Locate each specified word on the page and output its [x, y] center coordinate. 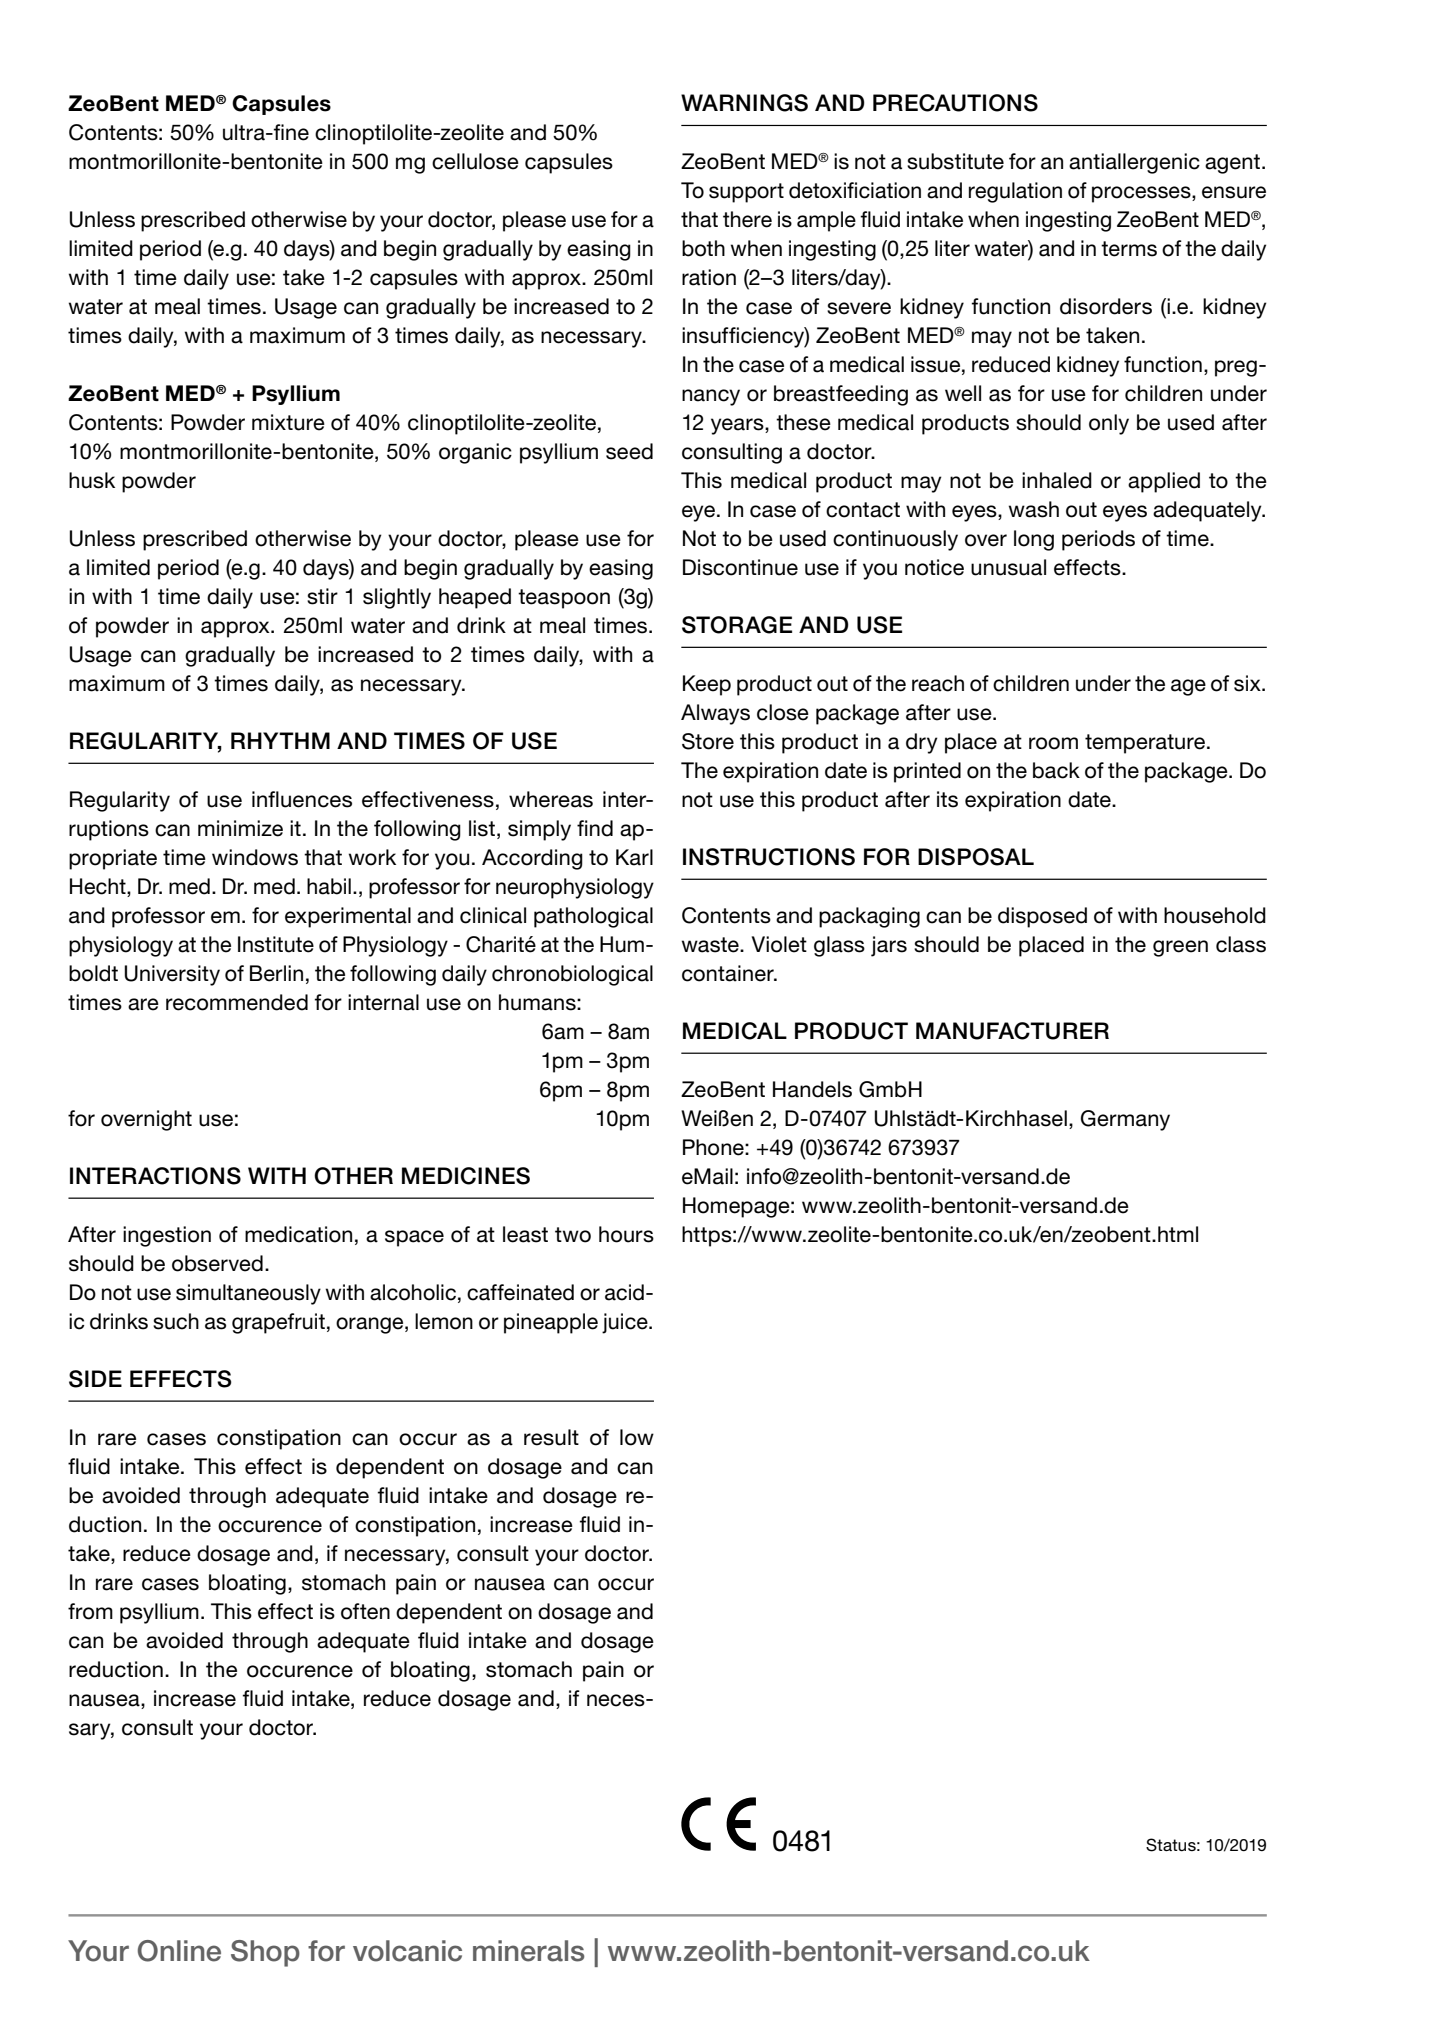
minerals [529, 1951]
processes [1142, 194]
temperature [1146, 744]
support [746, 193]
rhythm [280, 740]
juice [626, 1323]
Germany [1125, 1120]
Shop [265, 1953]
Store [708, 741]
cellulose [475, 161]
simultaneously [248, 1294]
